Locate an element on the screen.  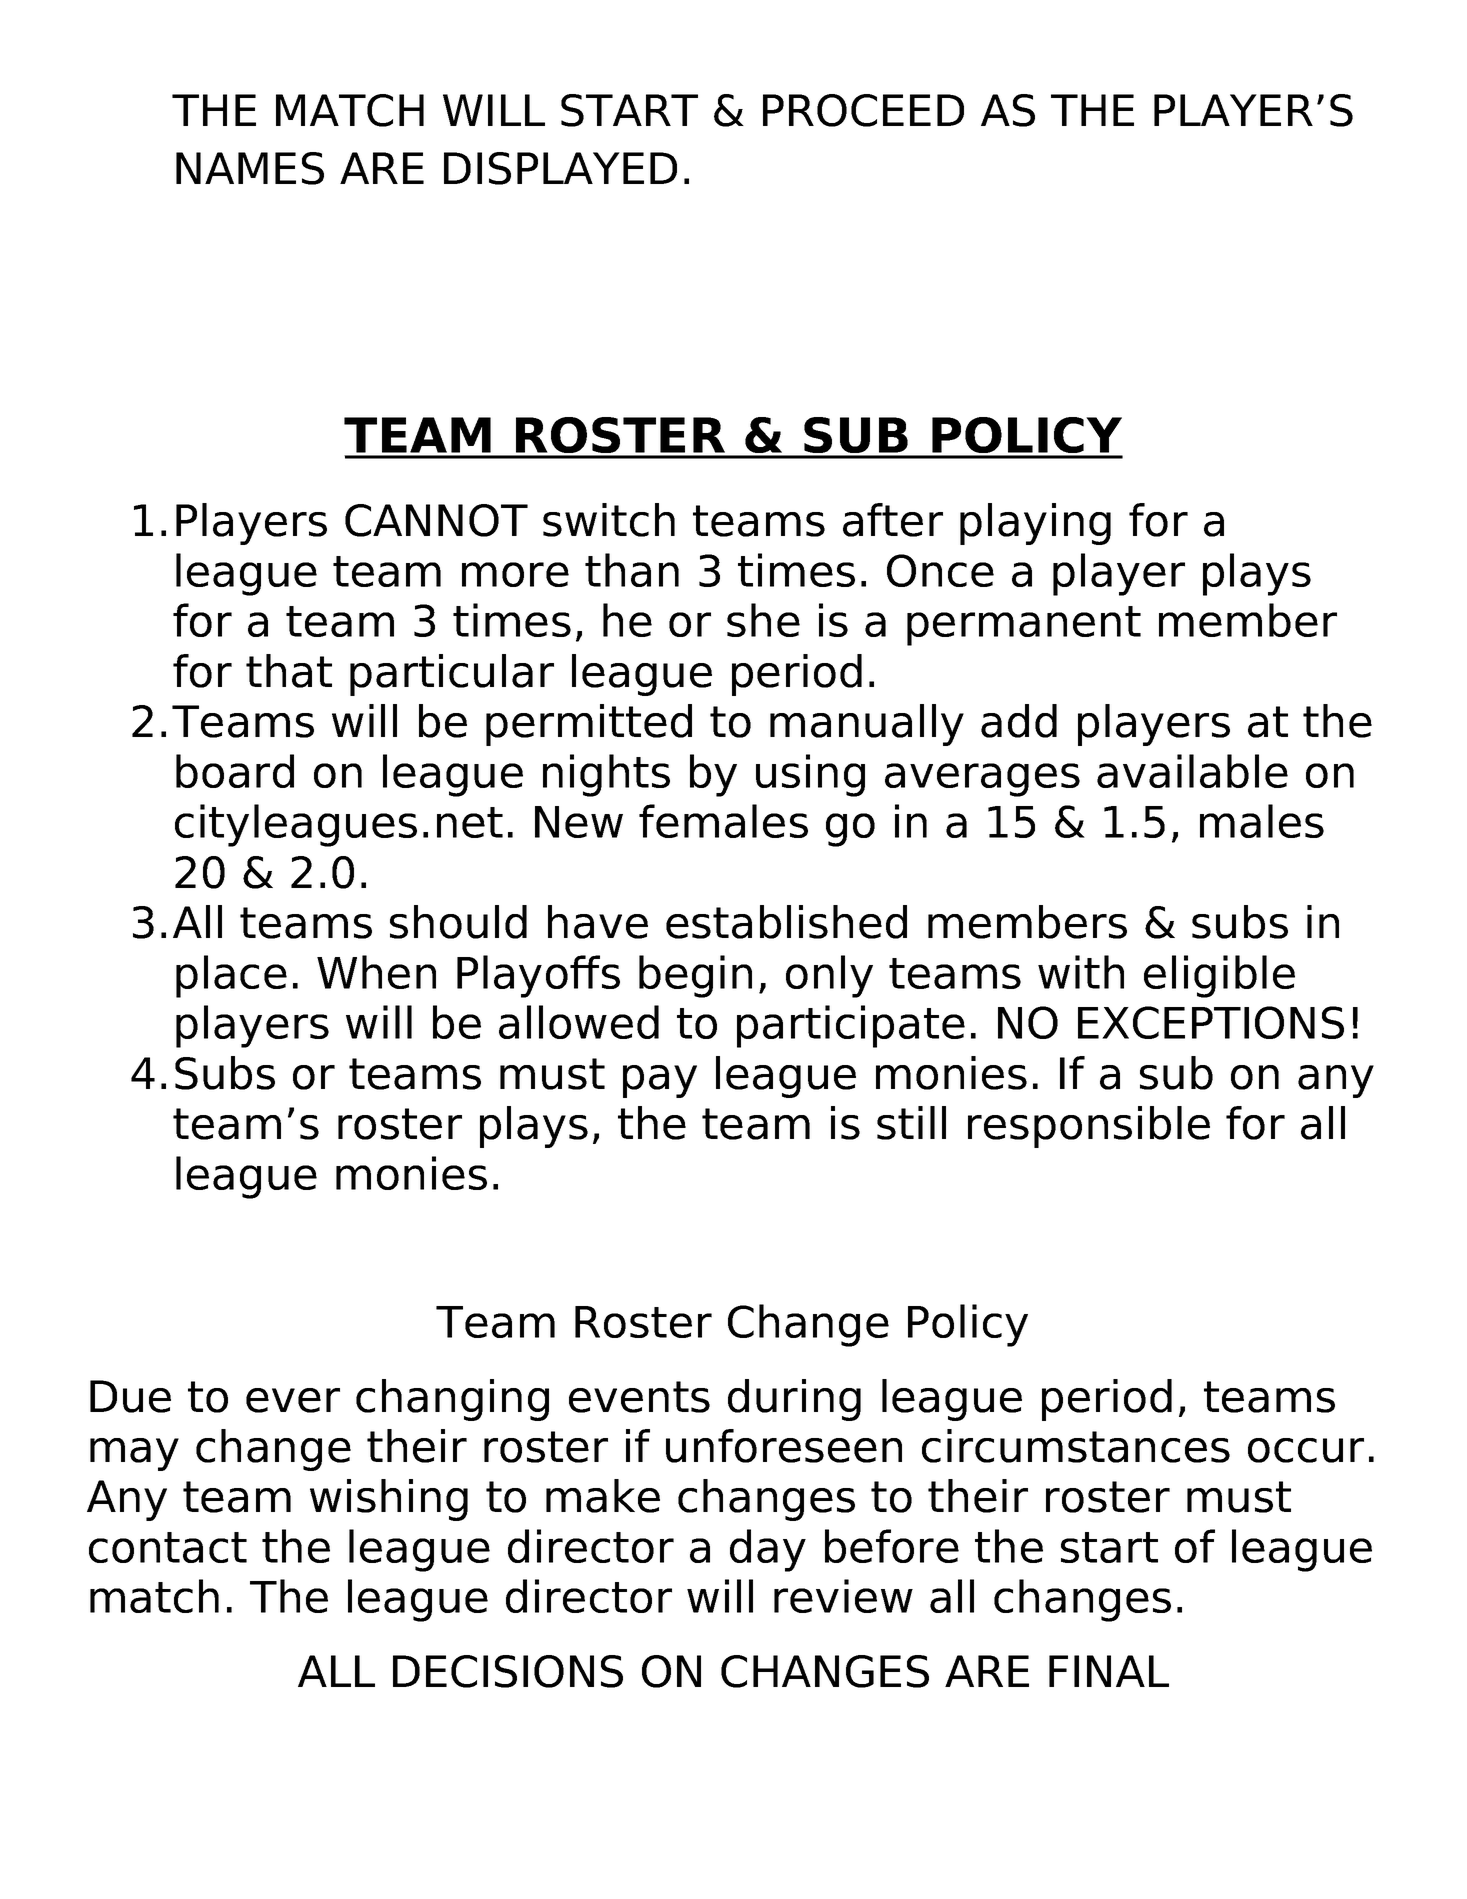
day is located at coordinates (768, 1550).
